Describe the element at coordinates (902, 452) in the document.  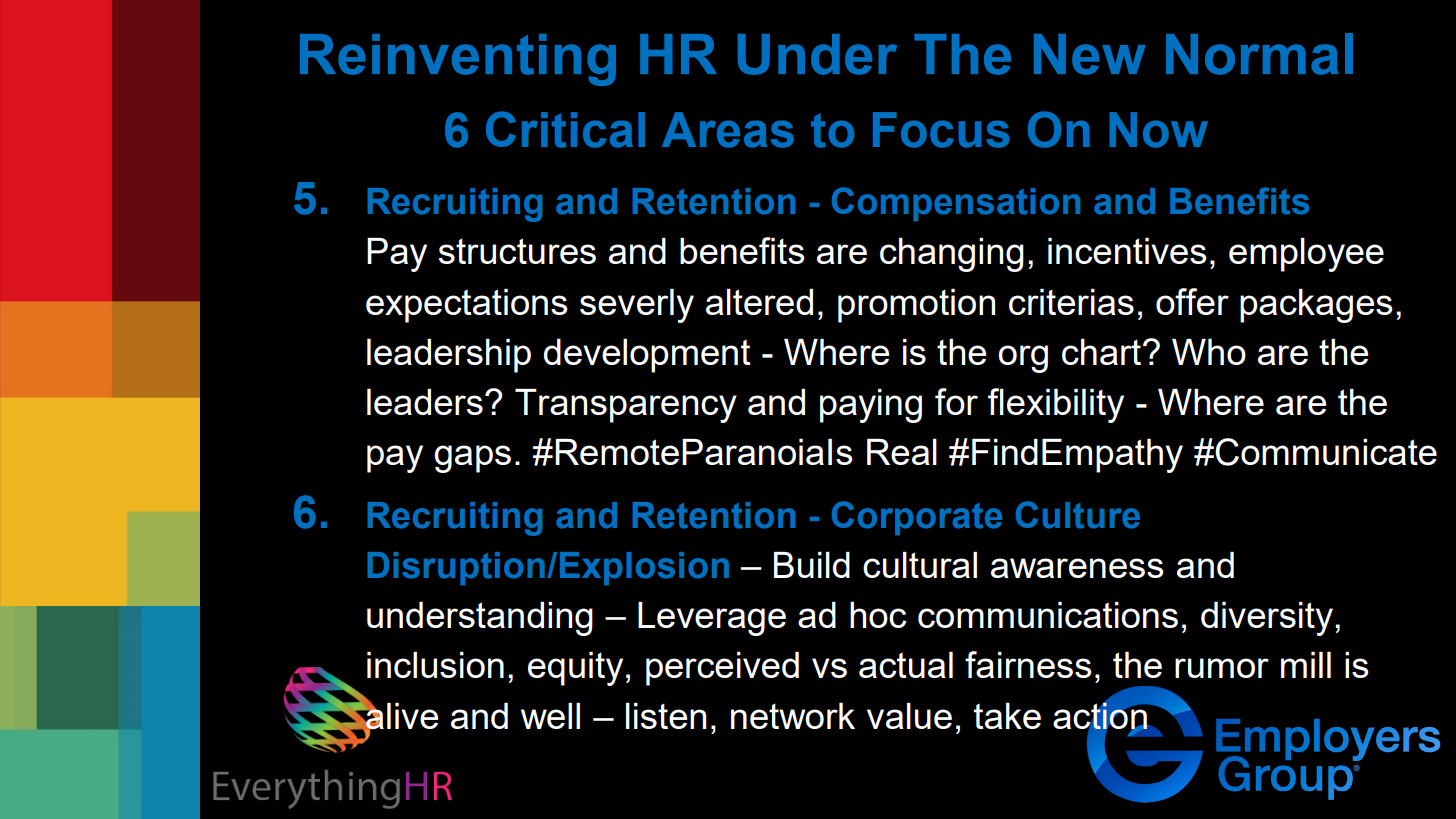
I see `Real` at that location.
